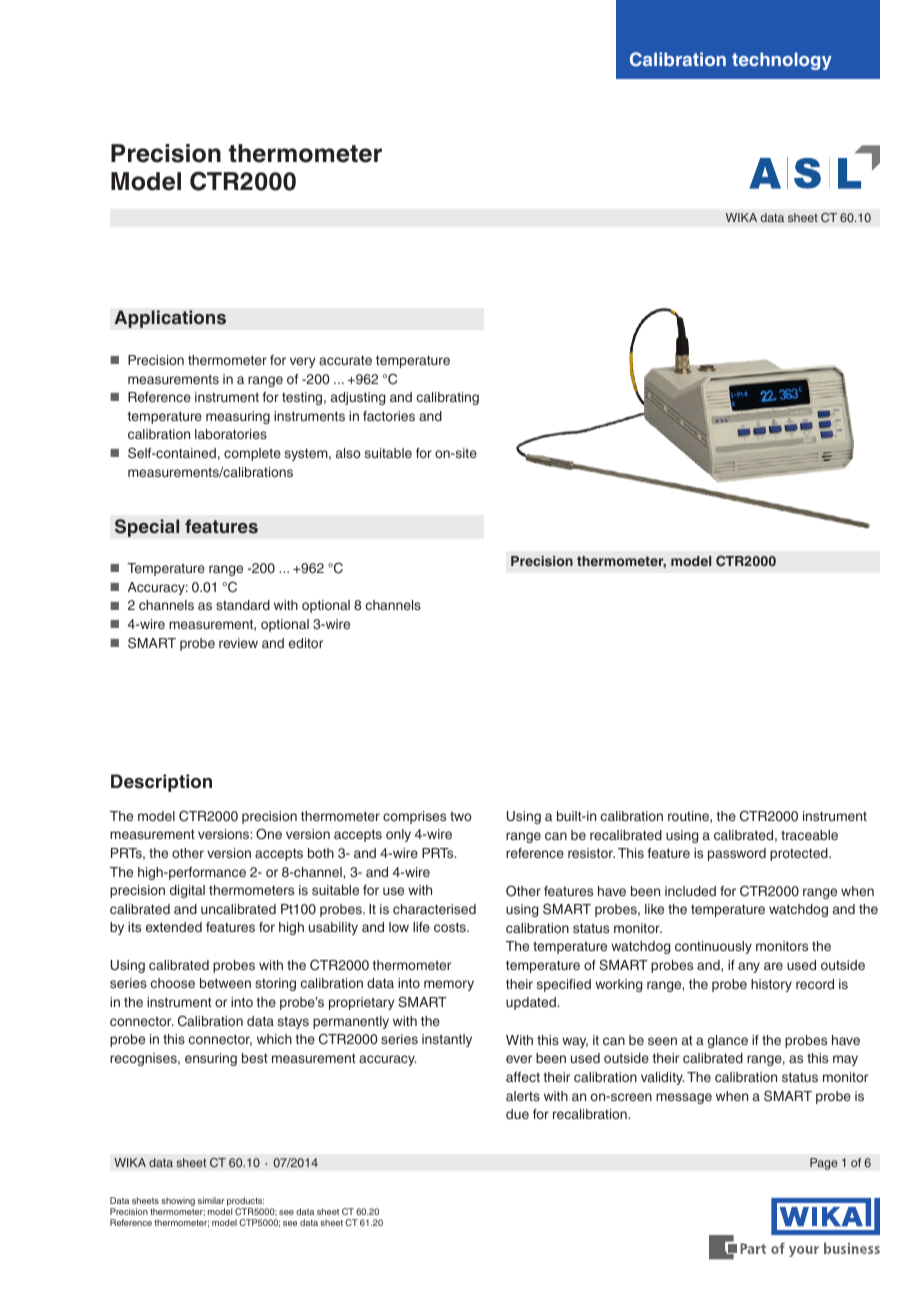 This screenshot has width=924, height=1308. I want to click on traceable, so click(809, 835).
